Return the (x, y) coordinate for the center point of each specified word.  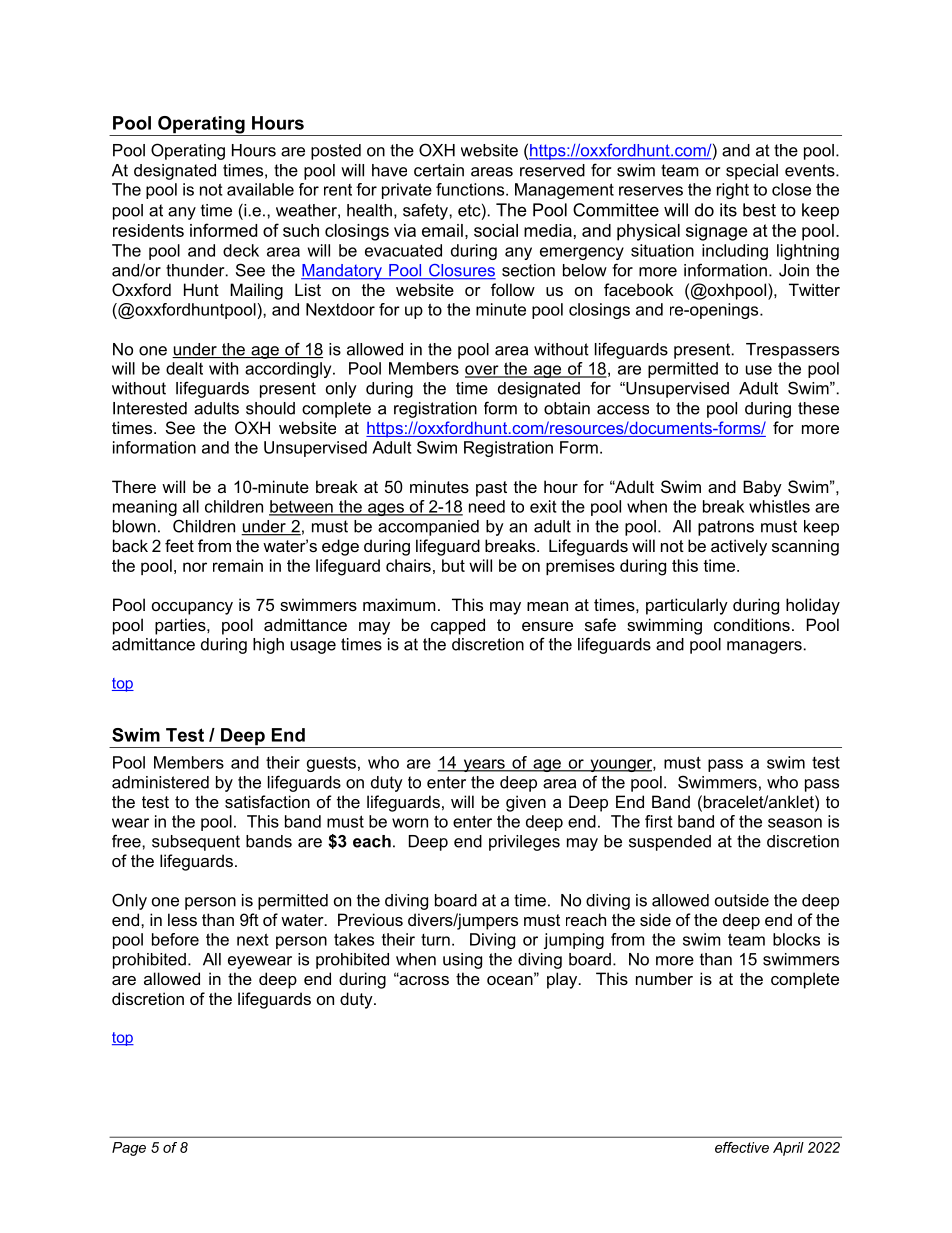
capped (458, 626)
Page (129, 1149)
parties (181, 626)
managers (764, 647)
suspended (670, 843)
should (270, 408)
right (733, 191)
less (182, 919)
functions (471, 189)
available (260, 189)
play (563, 980)
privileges (524, 843)
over (483, 371)
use (759, 370)
